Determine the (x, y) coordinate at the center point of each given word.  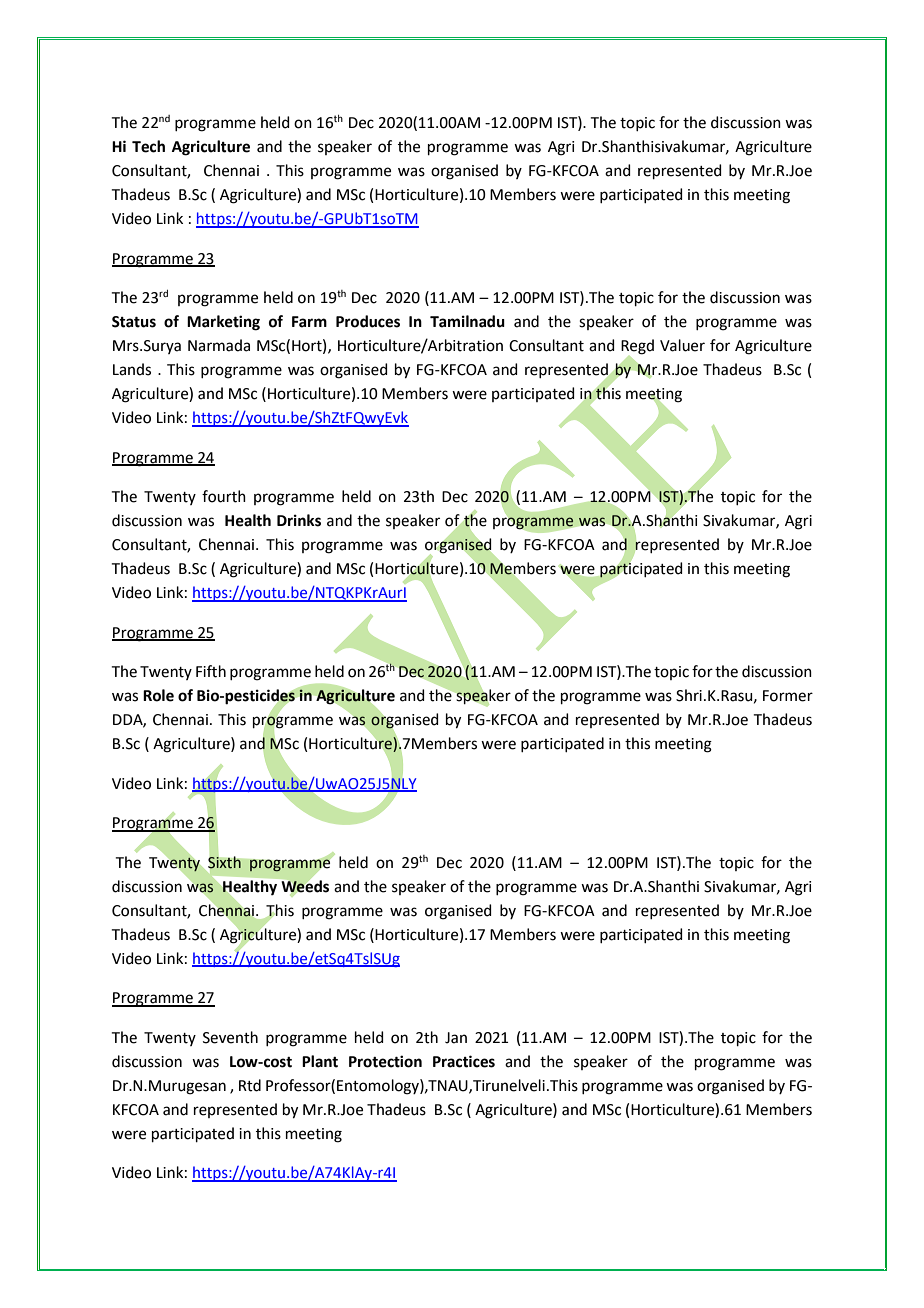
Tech (148, 146)
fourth (224, 496)
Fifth (211, 671)
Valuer (682, 345)
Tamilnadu (467, 321)
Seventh (230, 1037)
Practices (464, 1061)
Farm (309, 322)
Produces (368, 321)
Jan (456, 1038)
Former (788, 696)
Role (158, 695)
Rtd (250, 1085)
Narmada (219, 345)
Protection (385, 1061)
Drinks (299, 520)
